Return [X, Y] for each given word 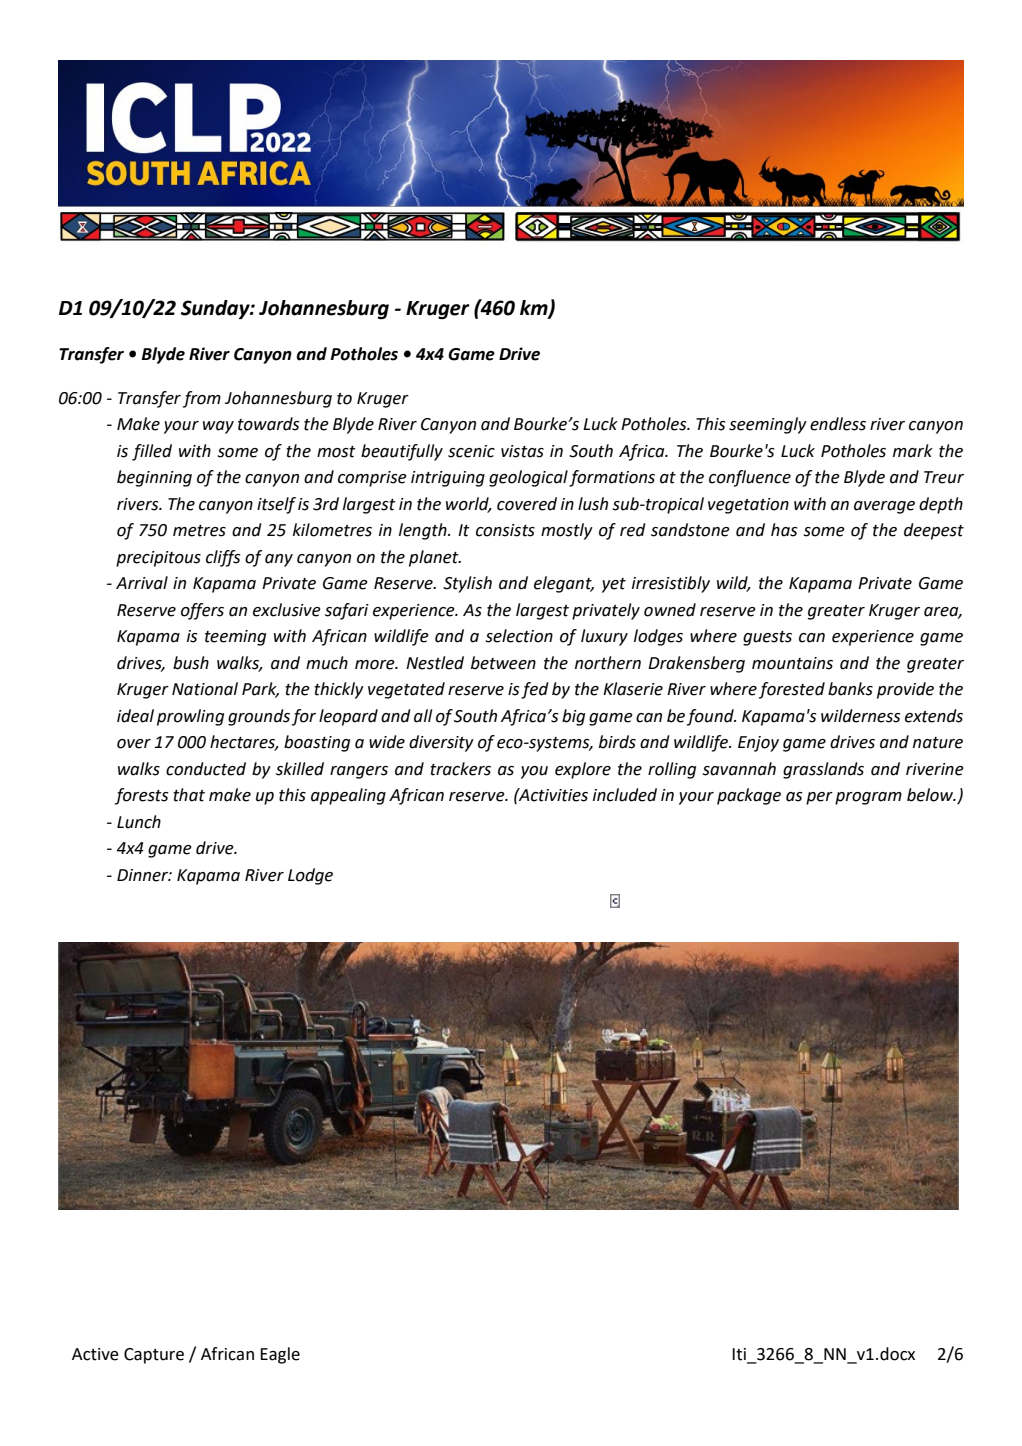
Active [95, 1354]
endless [838, 424]
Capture [154, 1356]
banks [850, 689]
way [218, 427]
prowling [190, 717]
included [625, 795]
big [573, 717]
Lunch [139, 822]
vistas [522, 451]
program [868, 798]
